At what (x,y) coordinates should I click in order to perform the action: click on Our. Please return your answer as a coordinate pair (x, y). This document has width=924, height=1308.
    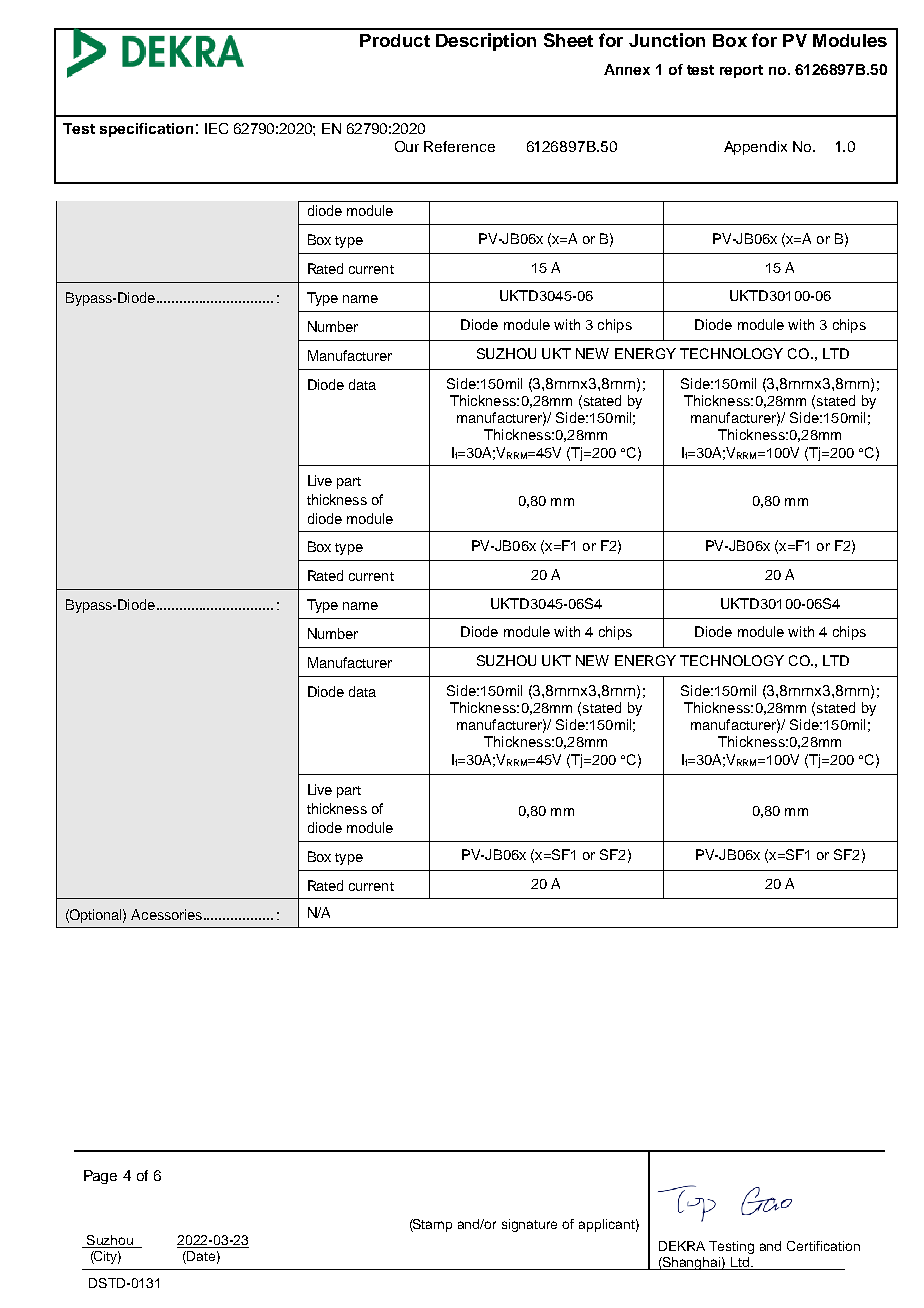
    Looking at the image, I should click on (407, 146).
